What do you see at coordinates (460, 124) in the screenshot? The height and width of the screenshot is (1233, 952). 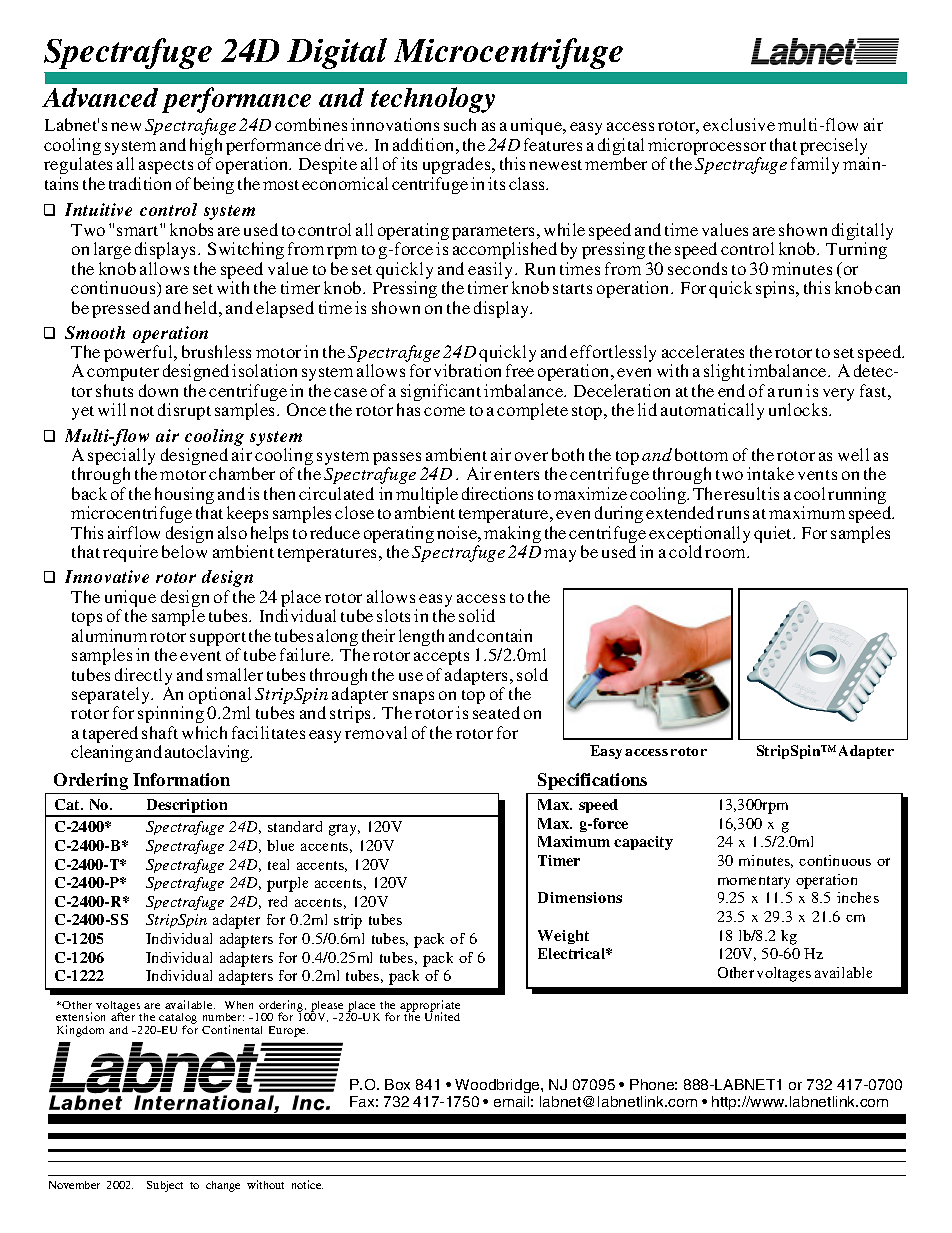 I see `such` at bounding box center [460, 124].
